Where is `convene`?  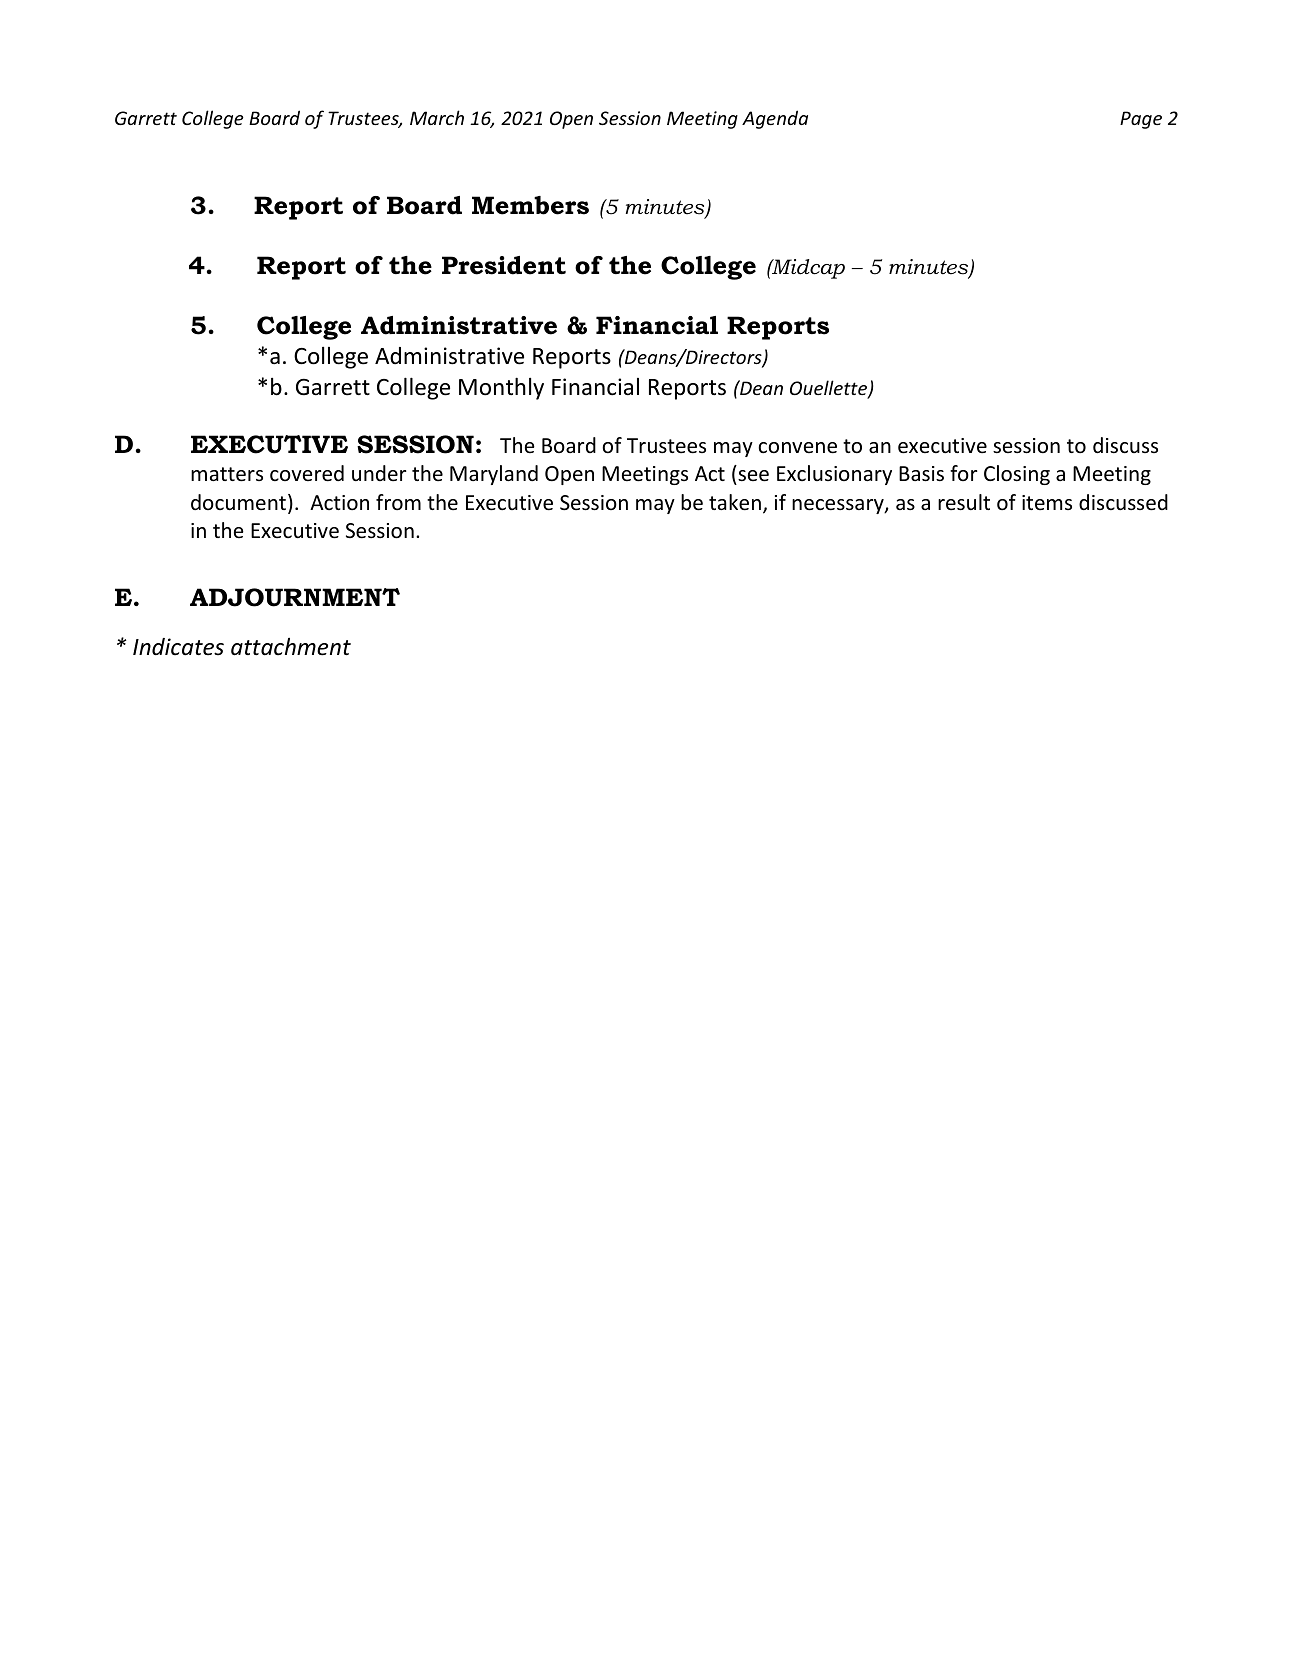
convene is located at coordinates (797, 448).
